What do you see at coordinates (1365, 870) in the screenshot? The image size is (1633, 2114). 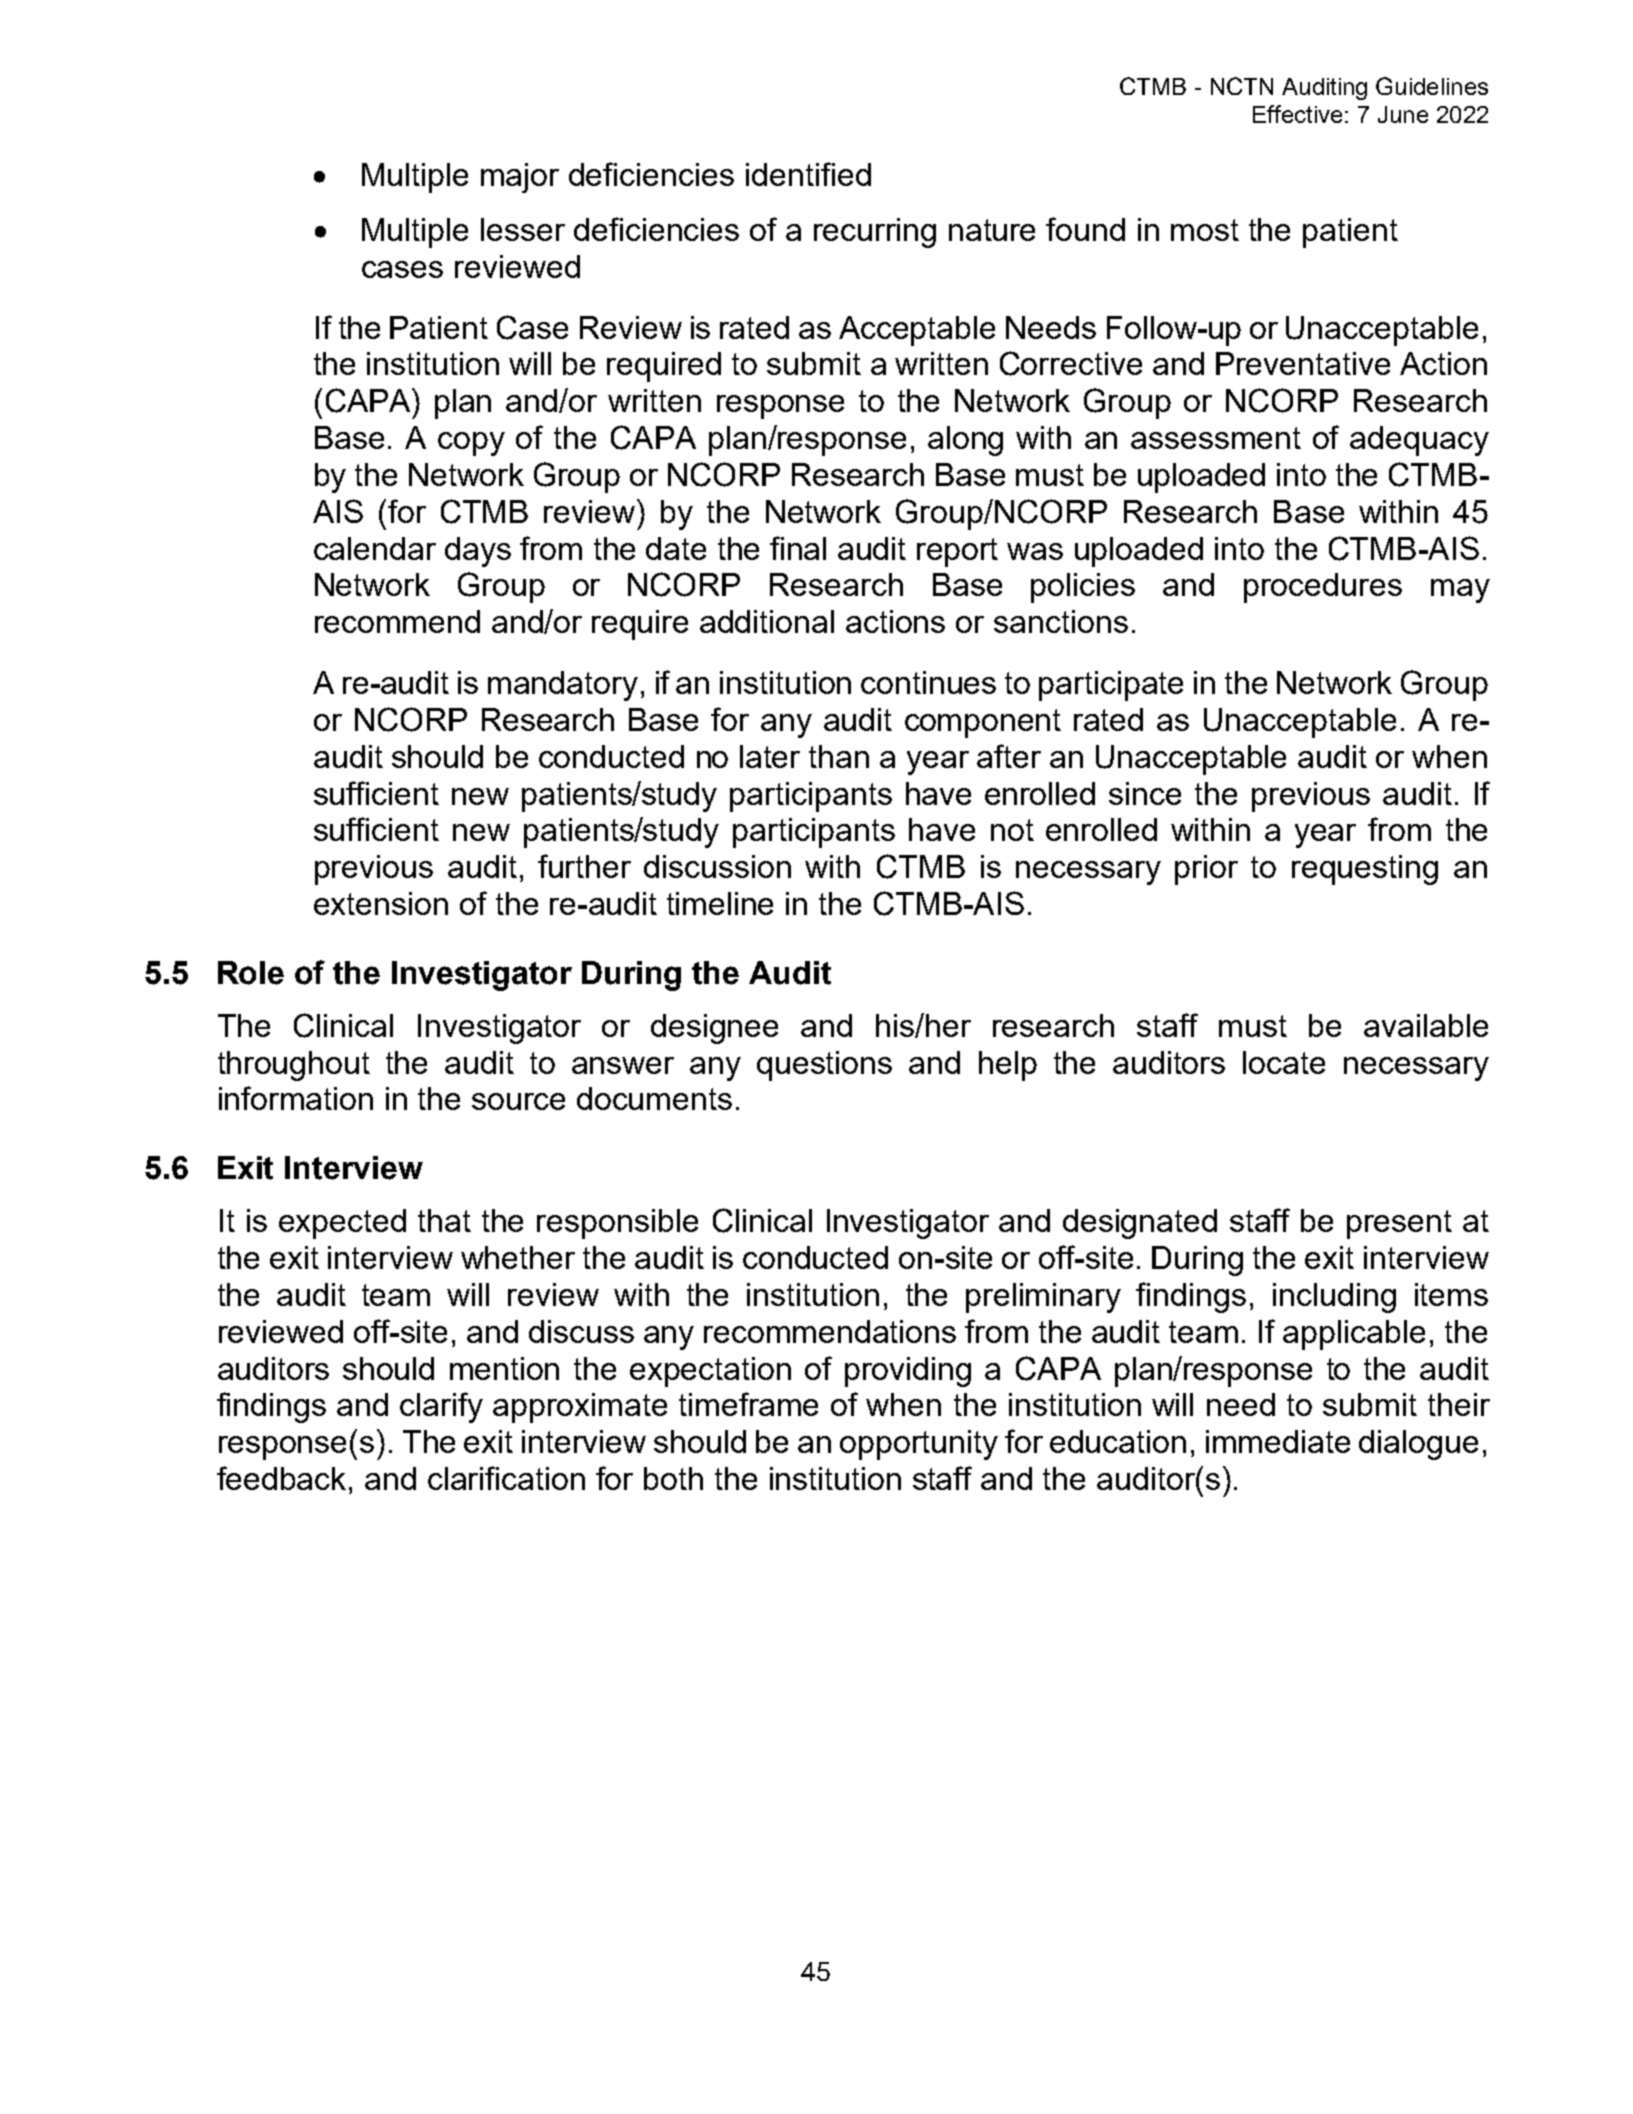 I see `requesting` at bounding box center [1365, 870].
